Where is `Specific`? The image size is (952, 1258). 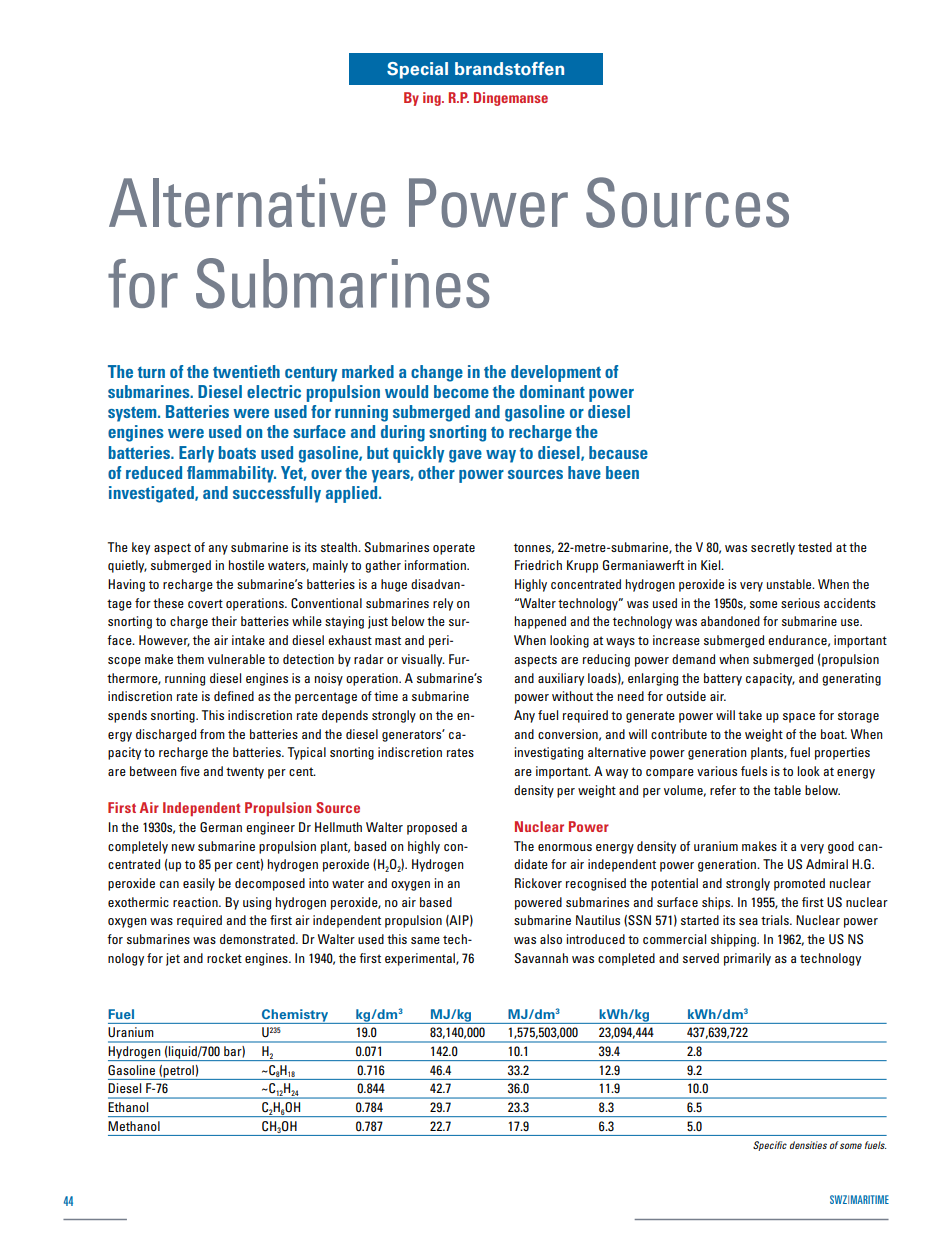
Specific is located at coordinates (770, 1146).
